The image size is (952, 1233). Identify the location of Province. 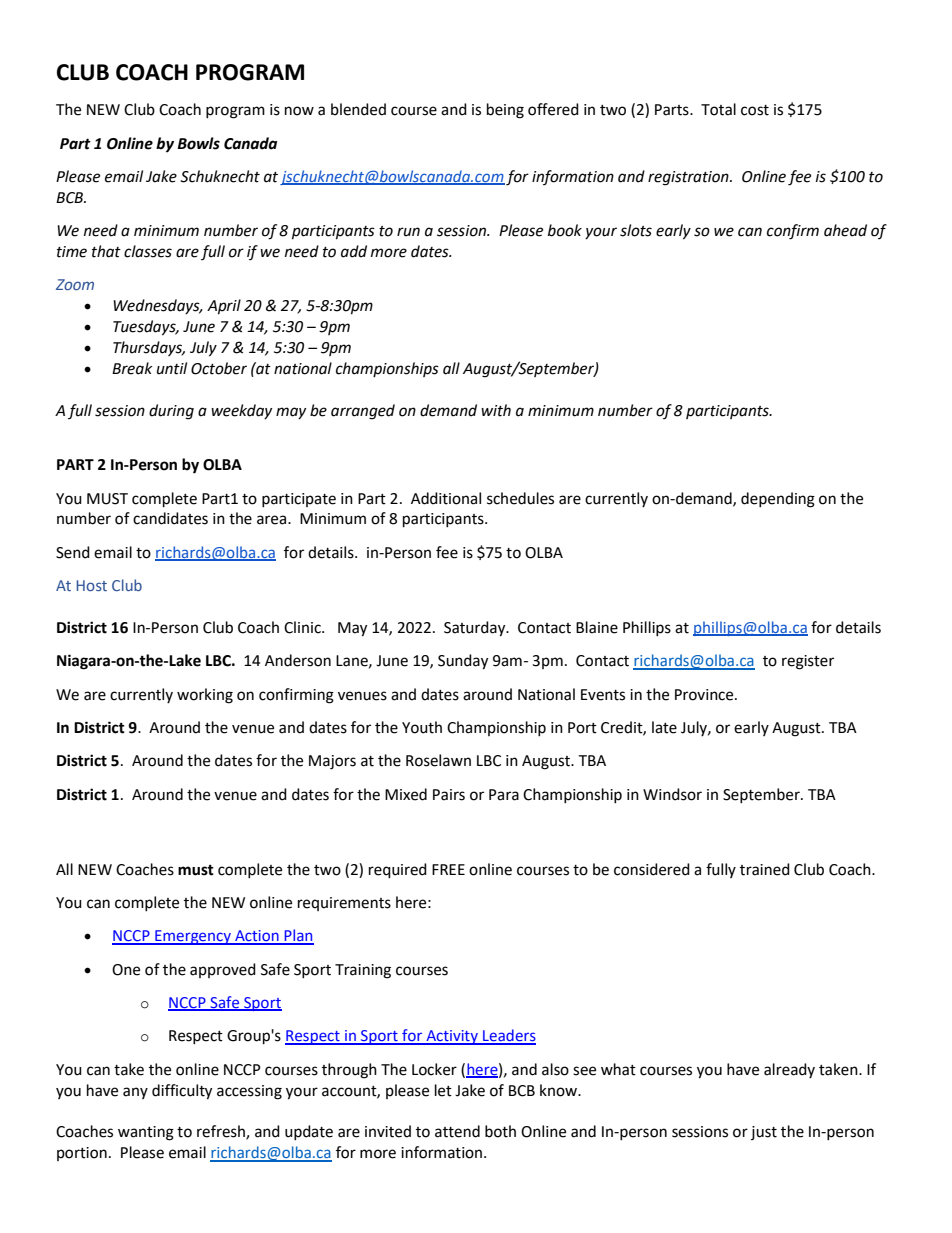
(705, 695).
